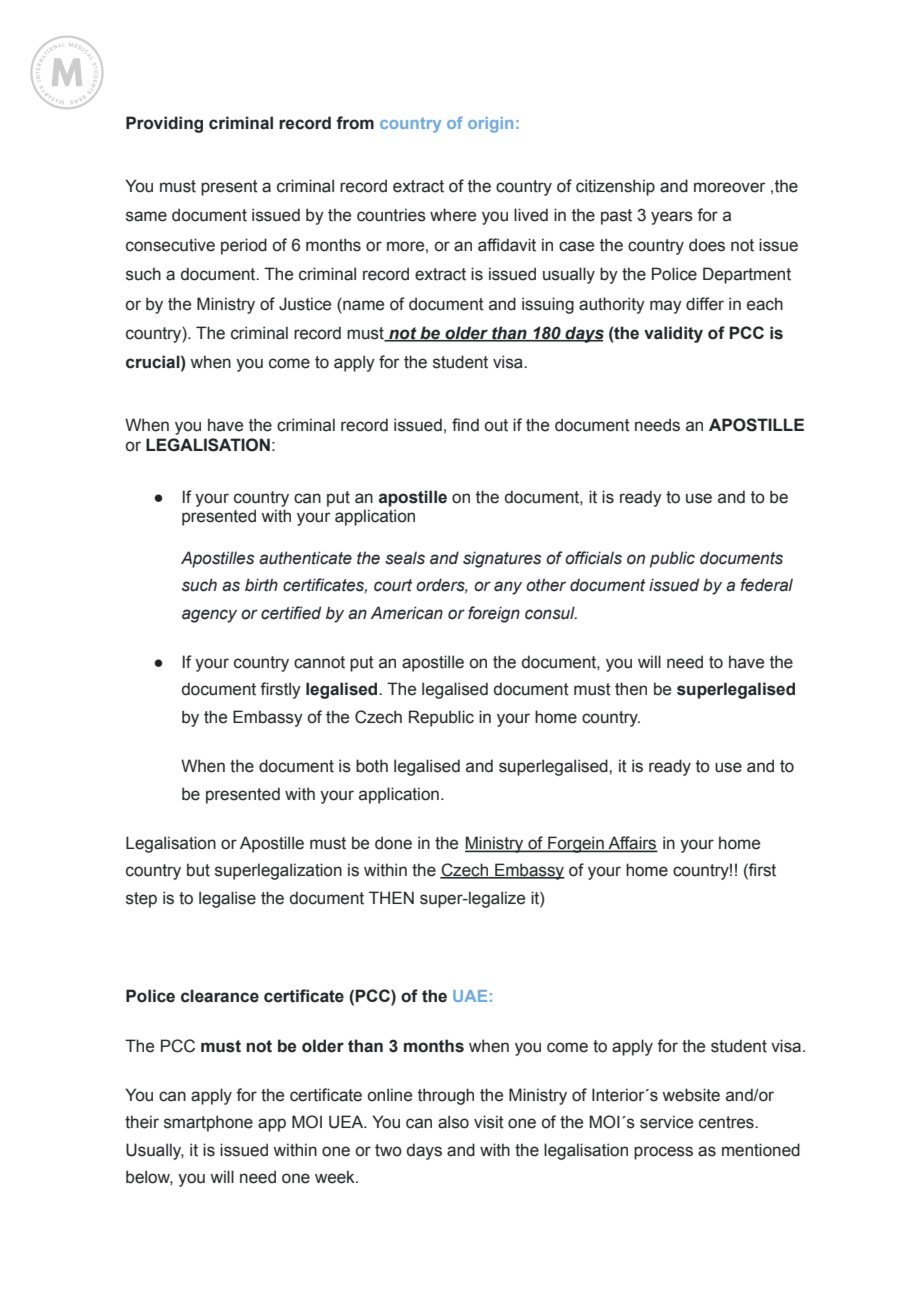 This screenshot has width=924, height=1307. I want to click on validity, so click(673, 334).
